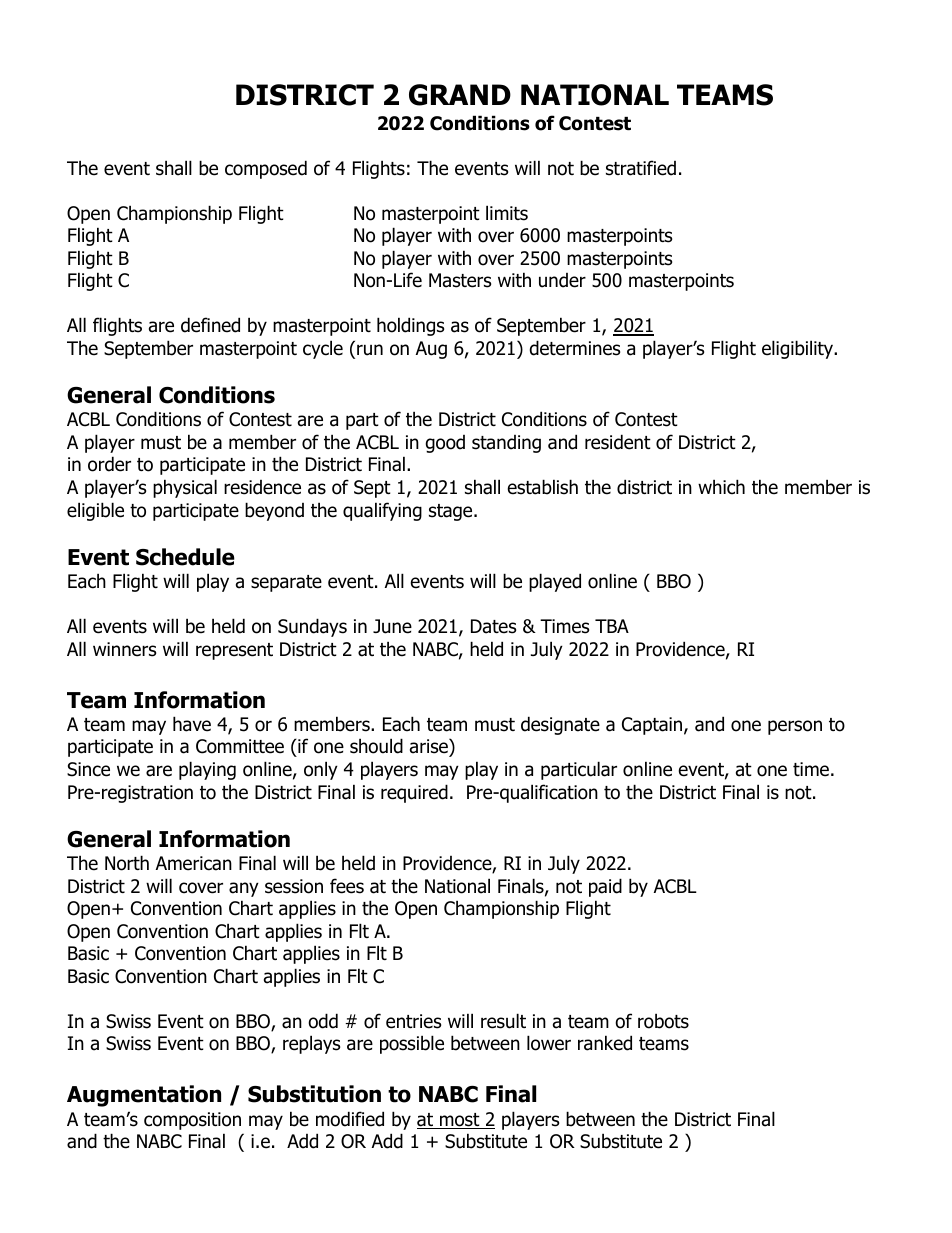  Describe the element at coordinates (460, 95) in the screenshot. I see `GRAND` at that location.
